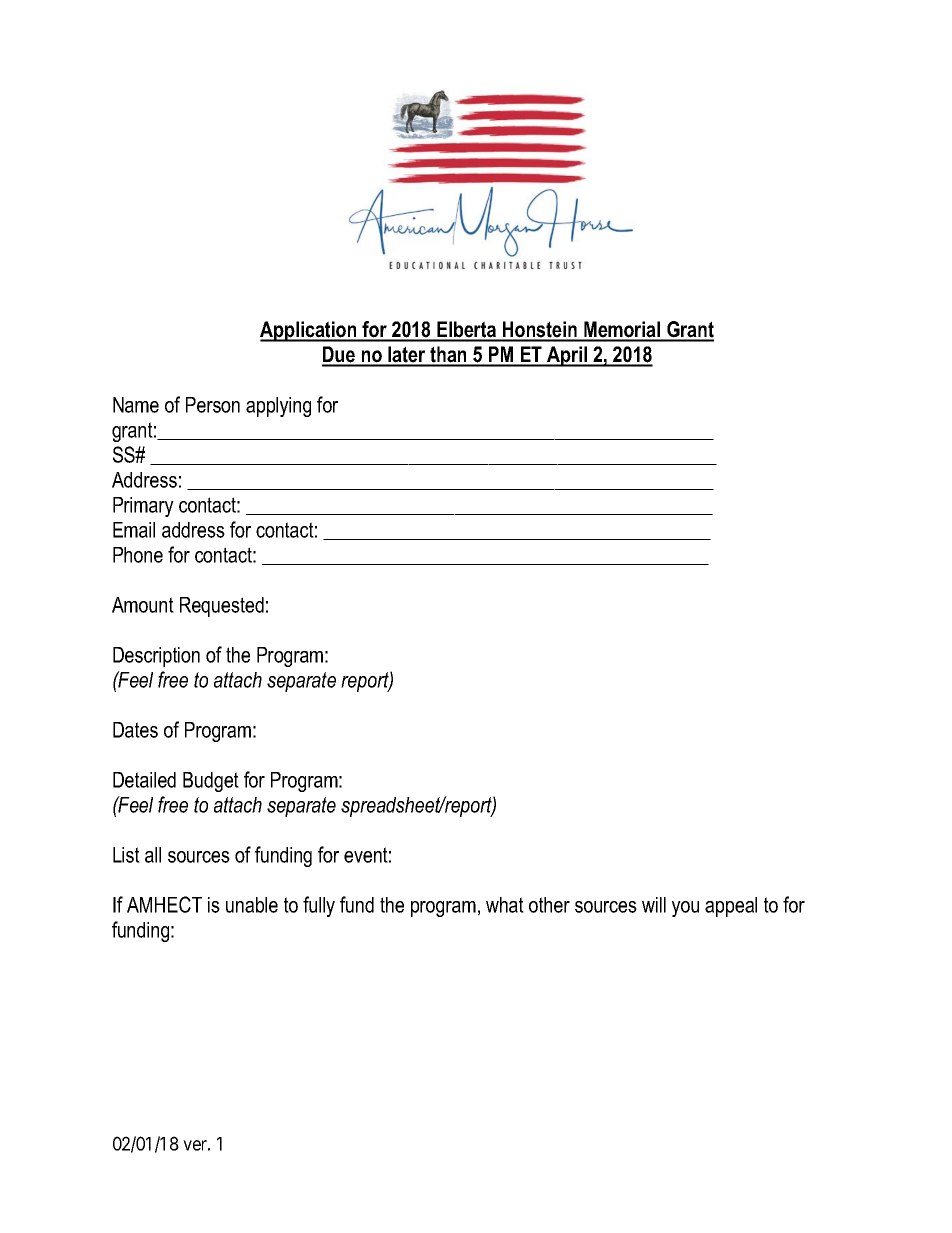 The image size is (952, 1233). Describe the element at coordinates (156, 657) in the image. I see `Description` at that location.
